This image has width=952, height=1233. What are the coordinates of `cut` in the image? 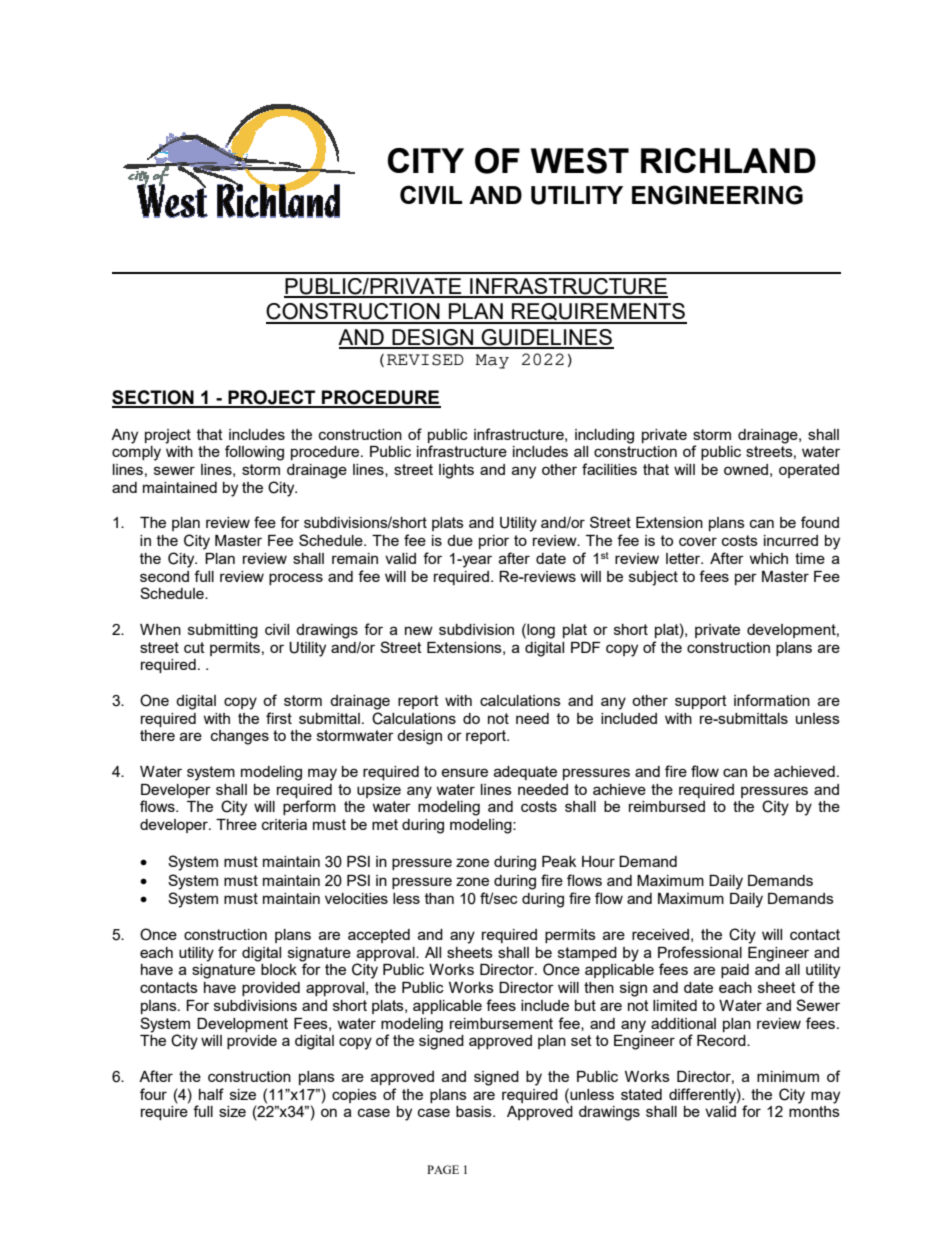 It's located at (194, 647).
